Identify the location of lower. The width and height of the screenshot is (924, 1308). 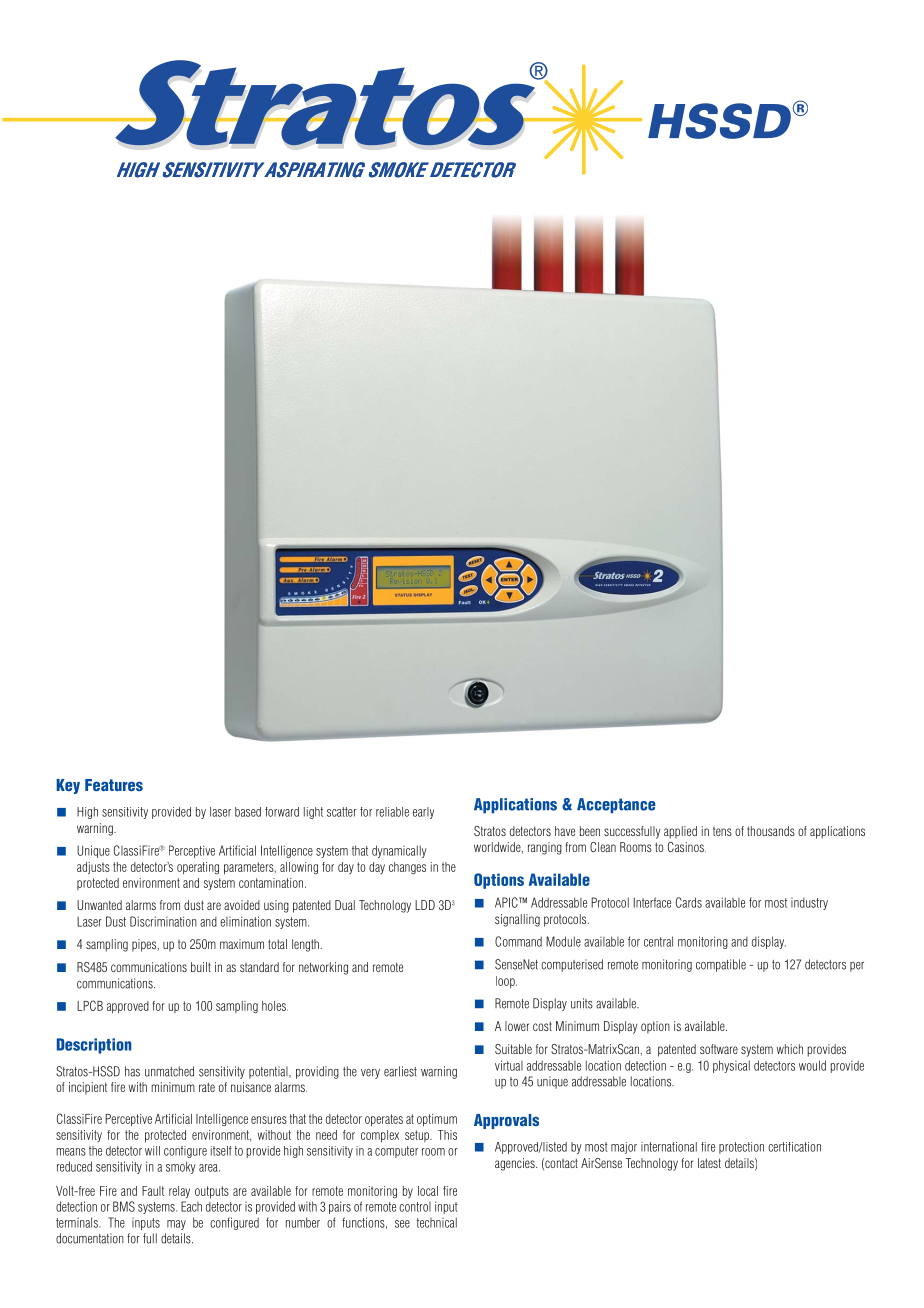
(517, 1026).
